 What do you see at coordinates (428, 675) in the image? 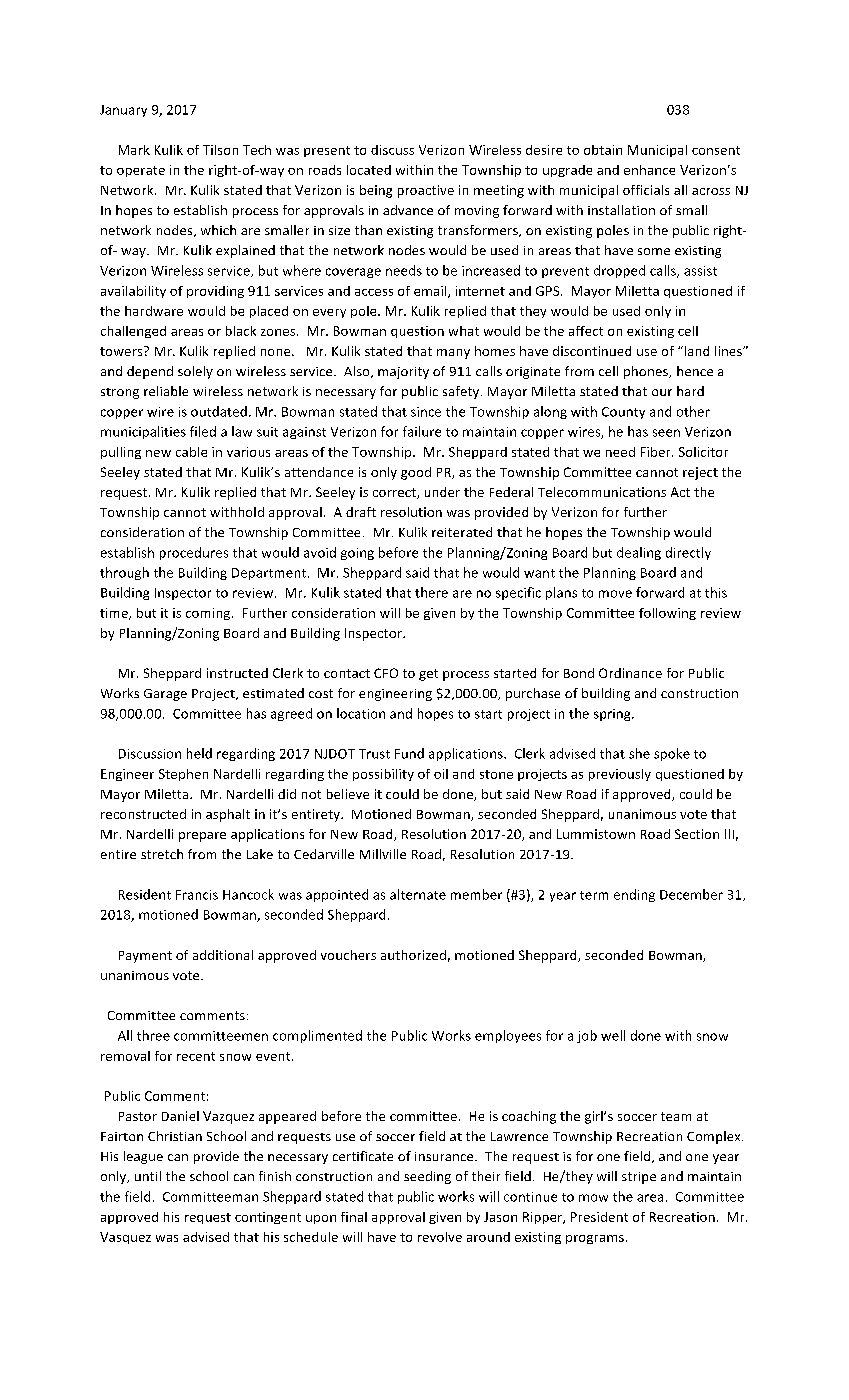
I see `get` at bounding box center [428, 675].
